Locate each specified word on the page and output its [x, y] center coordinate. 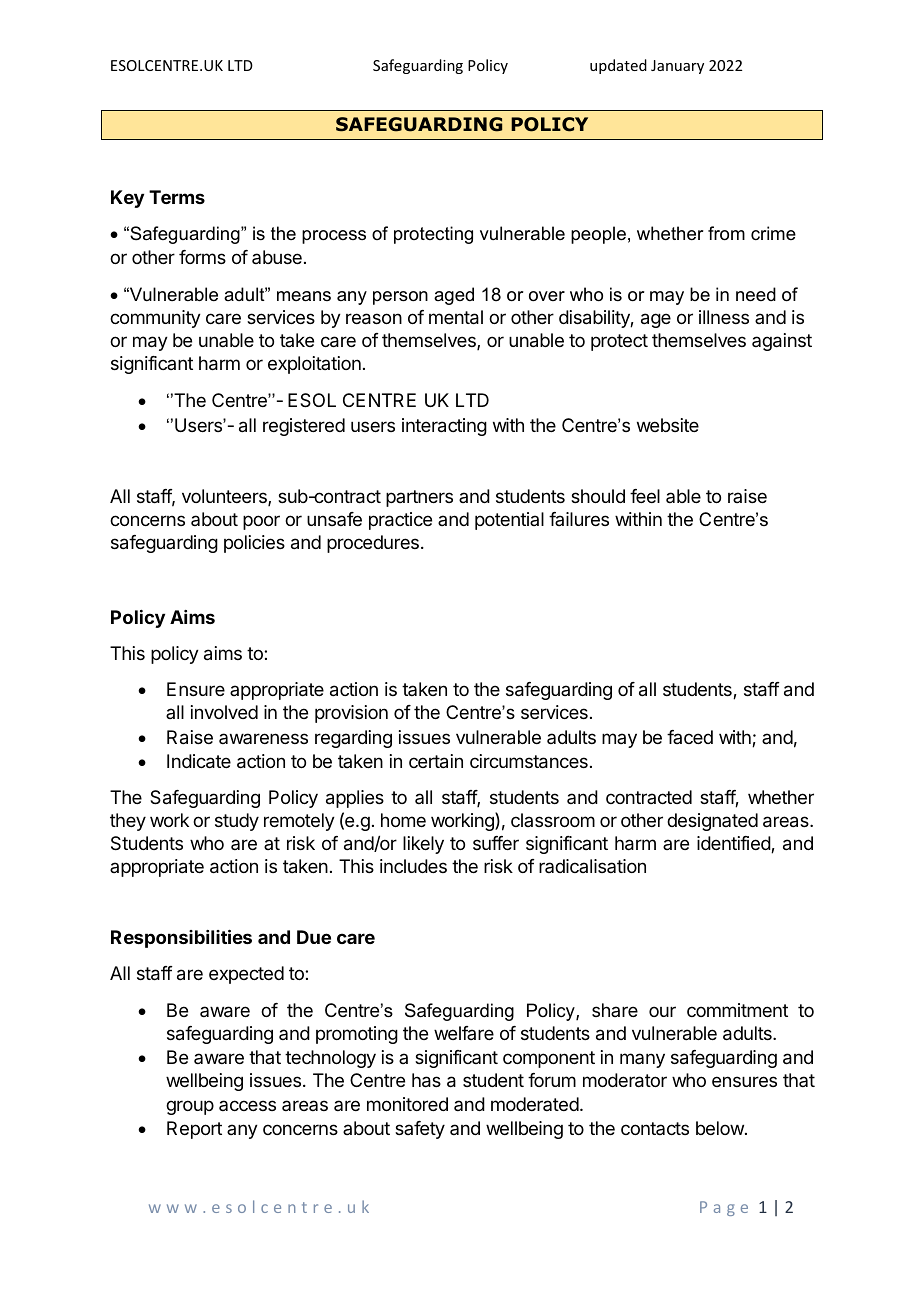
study [237, 822]
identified [734, 844]
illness [724, 317]
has [426, 1080]
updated [618, 66]
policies [254, 544]
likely [423, 845]
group [190, 1107]
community [155, 319]
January [677, 67]
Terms [177, 197]
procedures [373, 544]
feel [645, 496]
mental [456, 317]
